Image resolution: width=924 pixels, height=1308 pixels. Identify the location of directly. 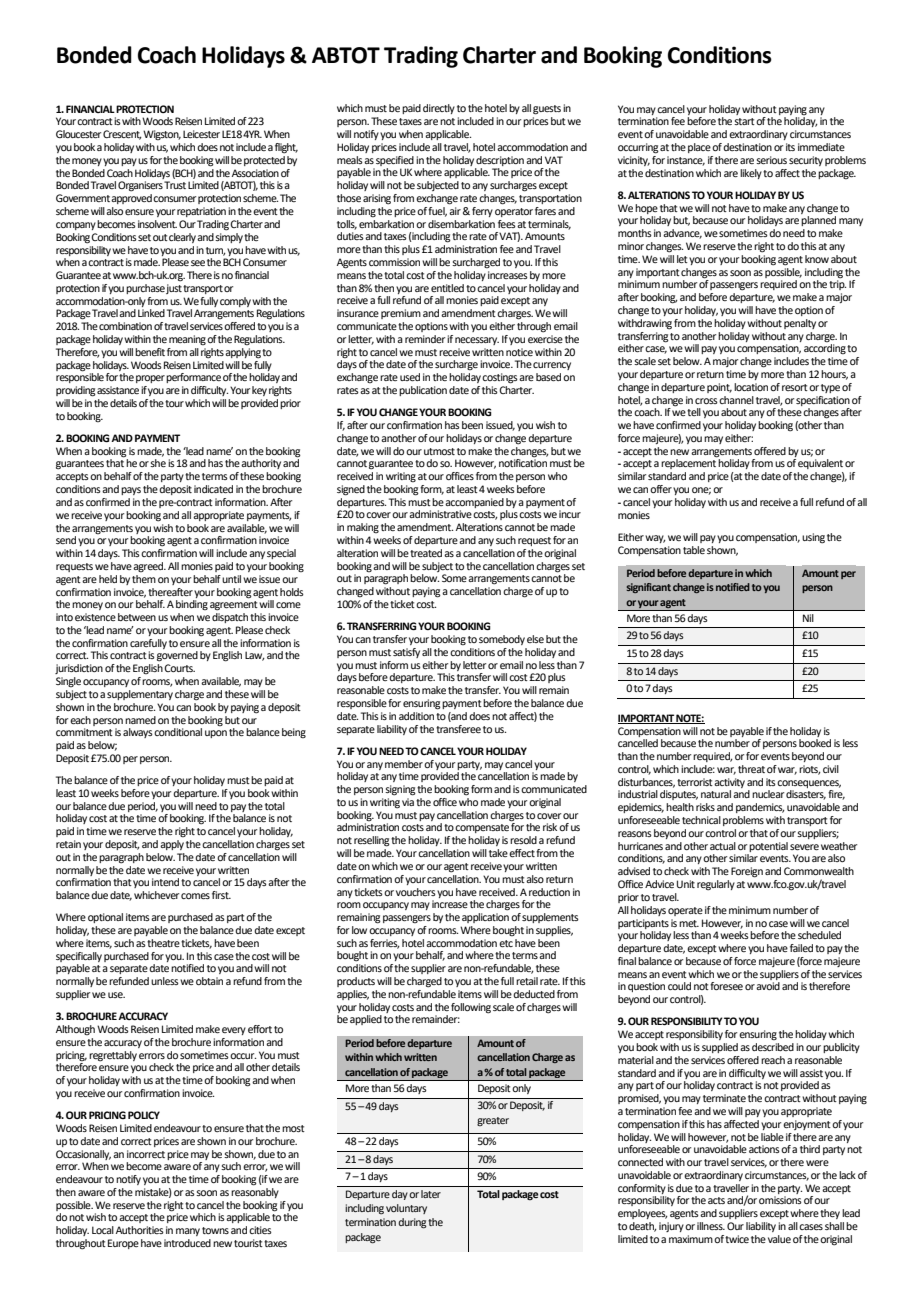
(439, 109).
